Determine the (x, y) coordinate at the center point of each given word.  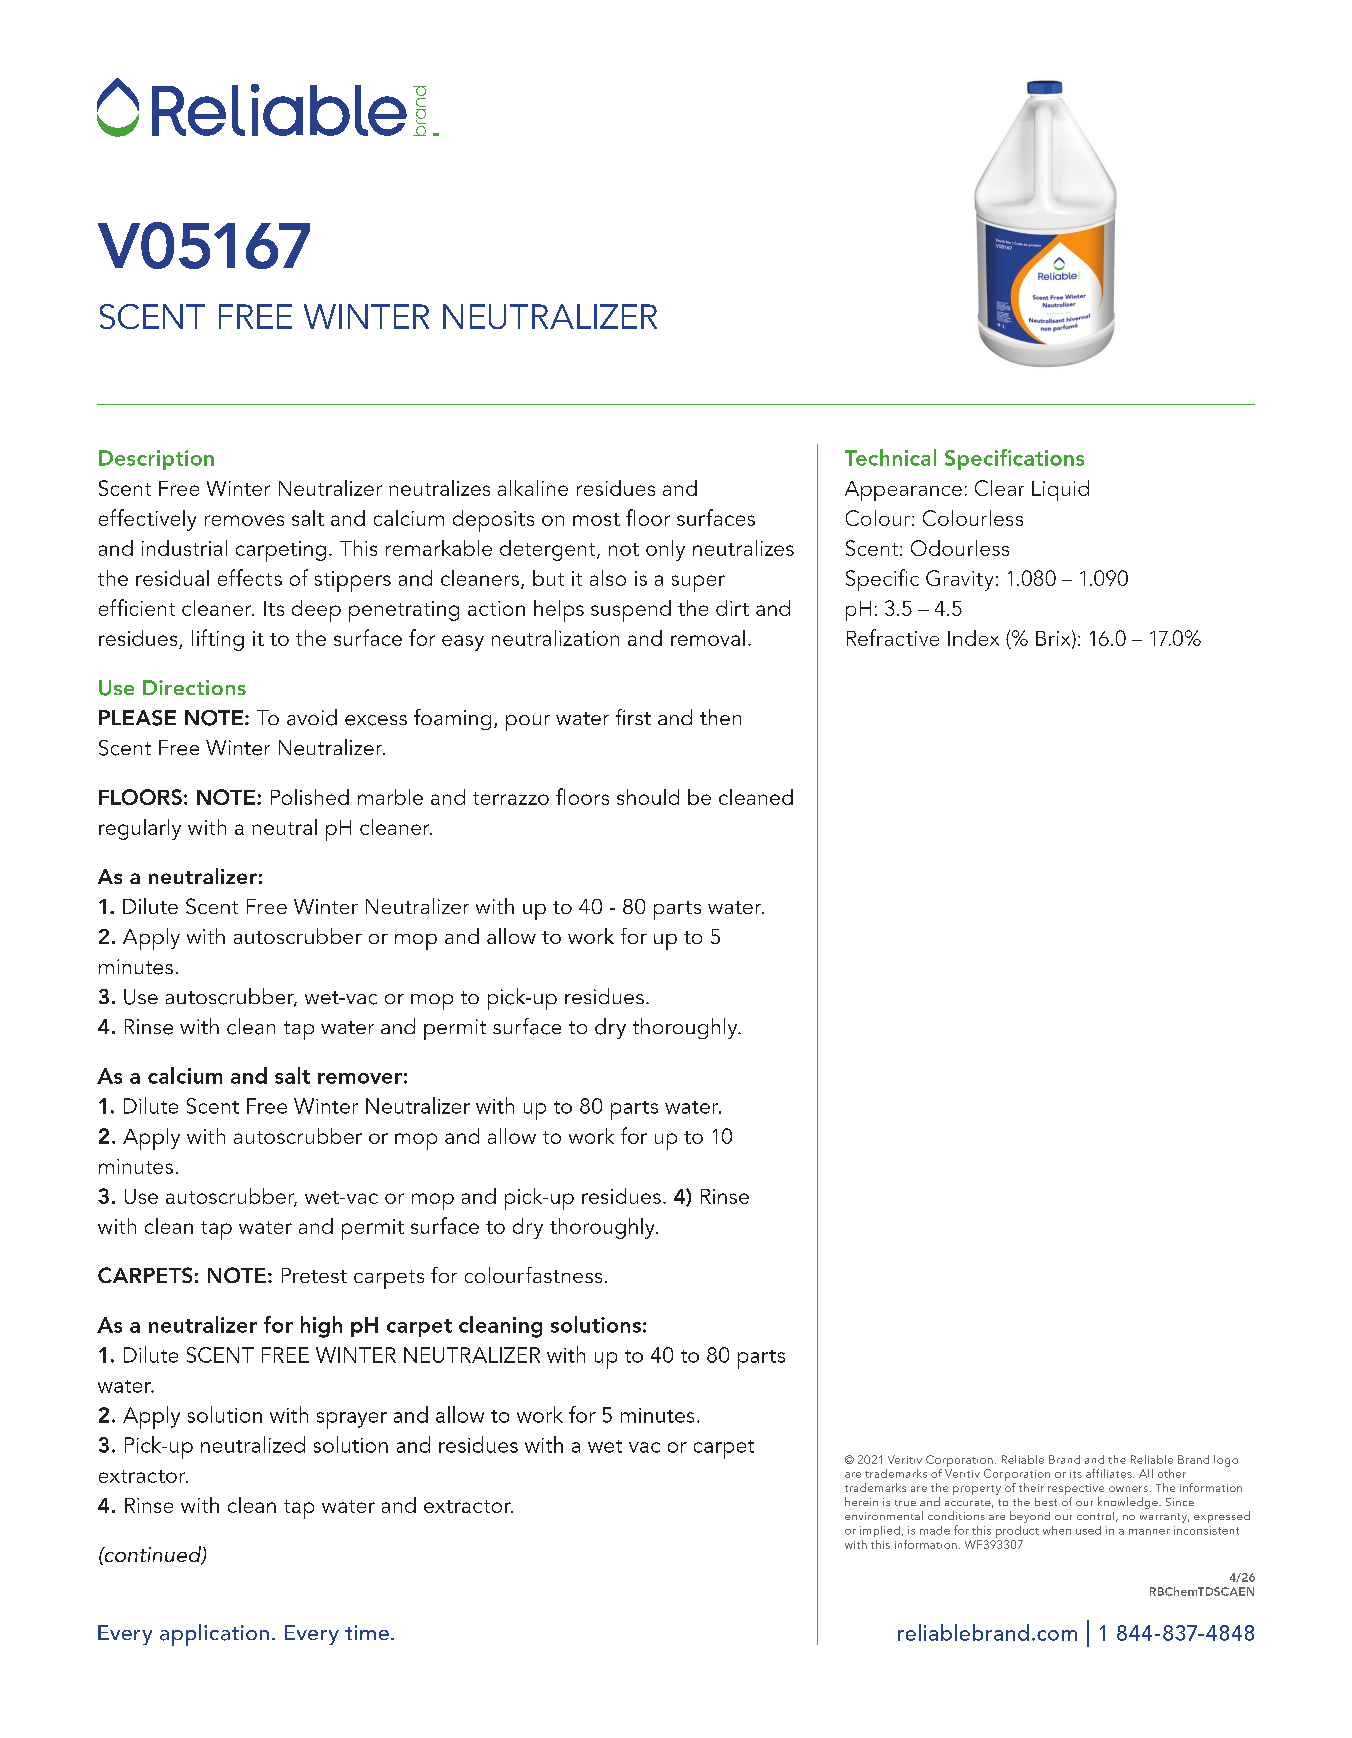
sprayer (352, 1420)
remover (360, 1078)
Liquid (1060, 490)
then (720, 717)
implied (880, 1531)
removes (244, 520)
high (321, 1327)
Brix (1054, 639)
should (648, 797)
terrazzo (511, 798)
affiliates (1110, 1473)
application (214, 1635)
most (596, 519)
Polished (310, 797)
